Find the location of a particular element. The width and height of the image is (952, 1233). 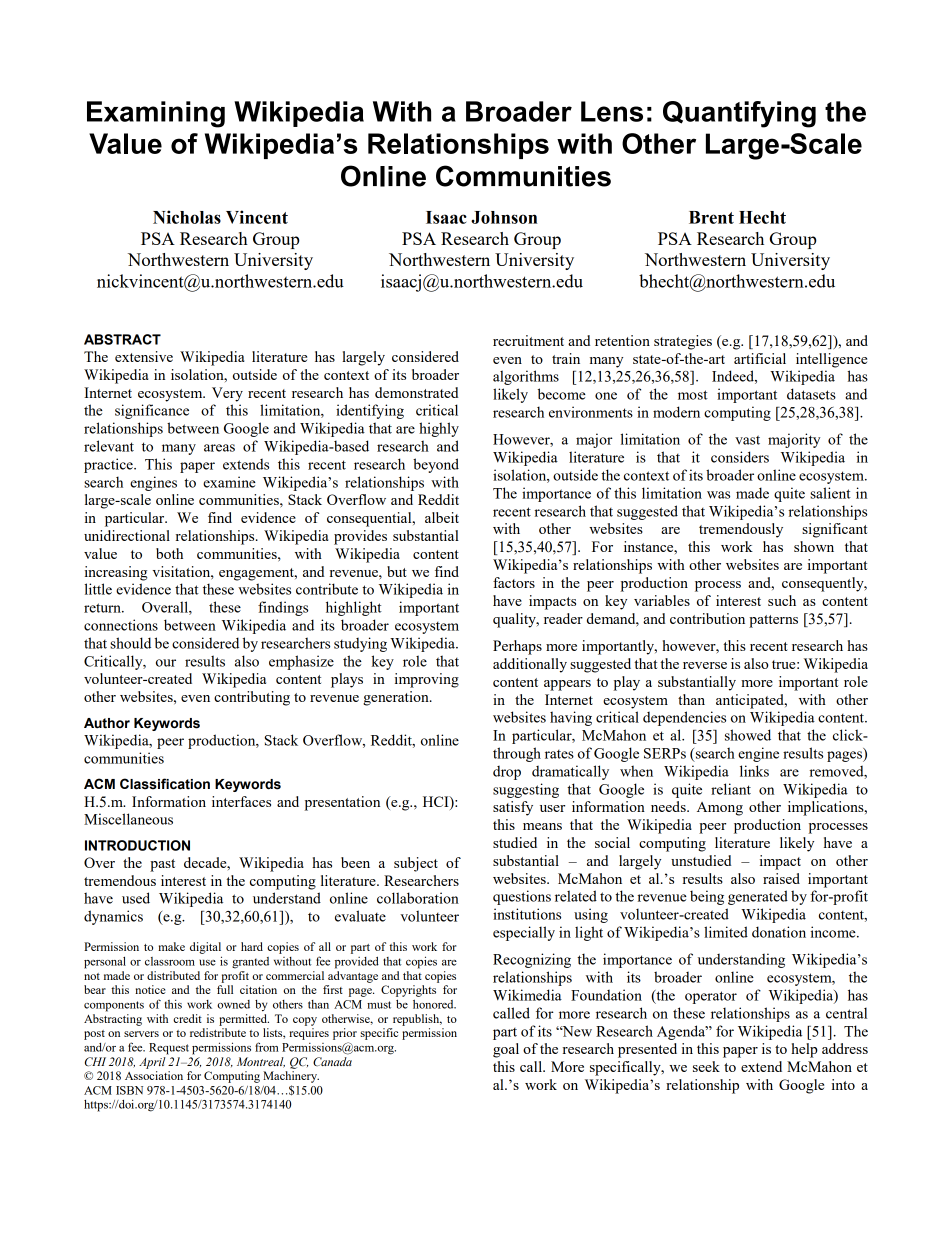

connections is located at coordinates (121, 625).
